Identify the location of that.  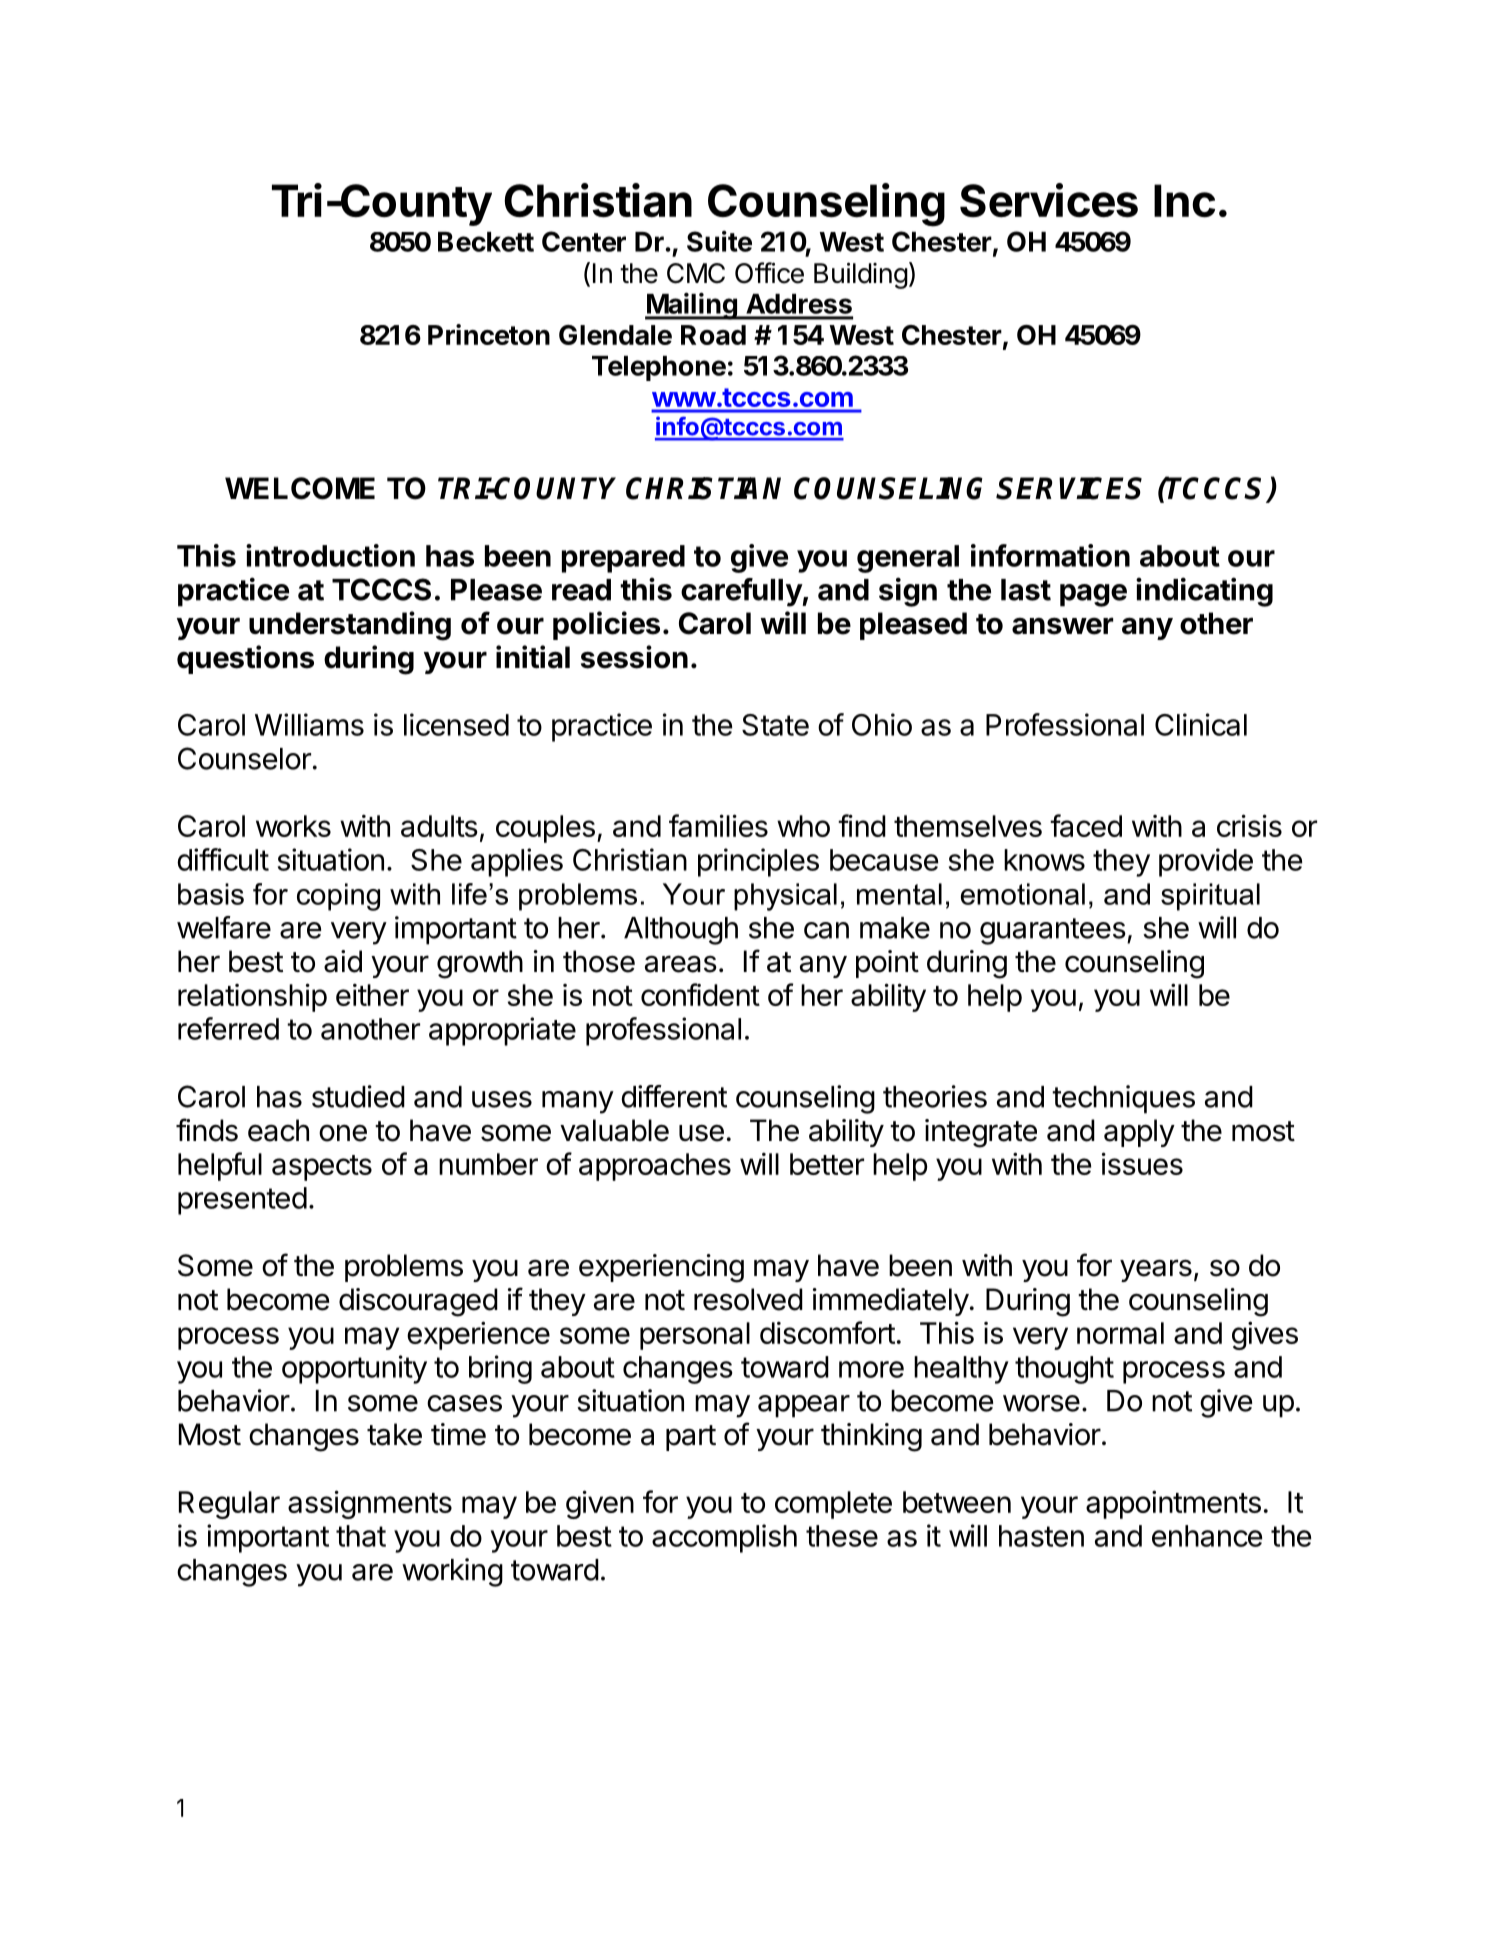
(361, 1536).
